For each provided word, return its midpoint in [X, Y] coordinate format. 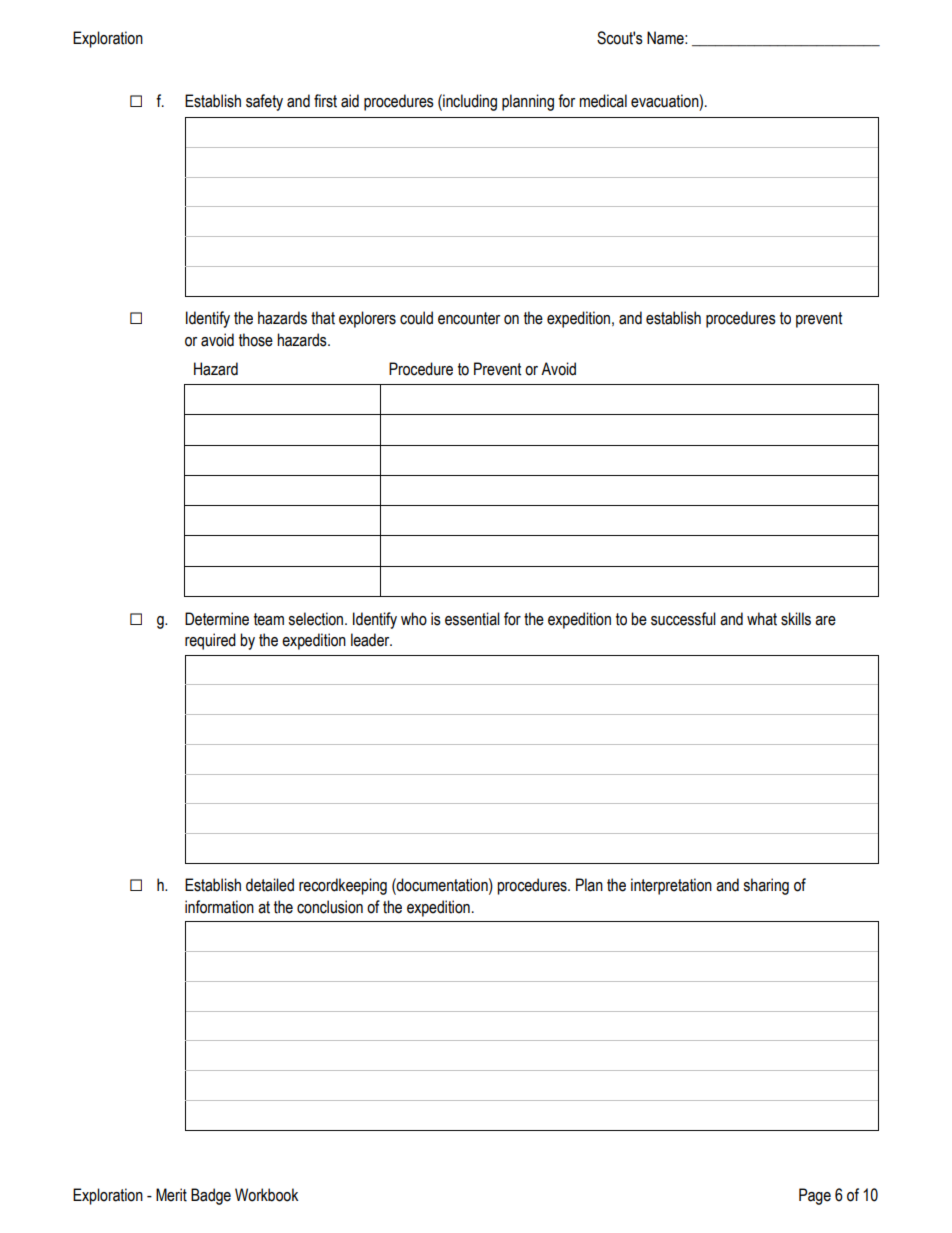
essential [472, 619]
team [269, 619]
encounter [469, 318]
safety [264, 102]
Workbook [266, 1195]
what [762, 619]
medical [603, 101]
